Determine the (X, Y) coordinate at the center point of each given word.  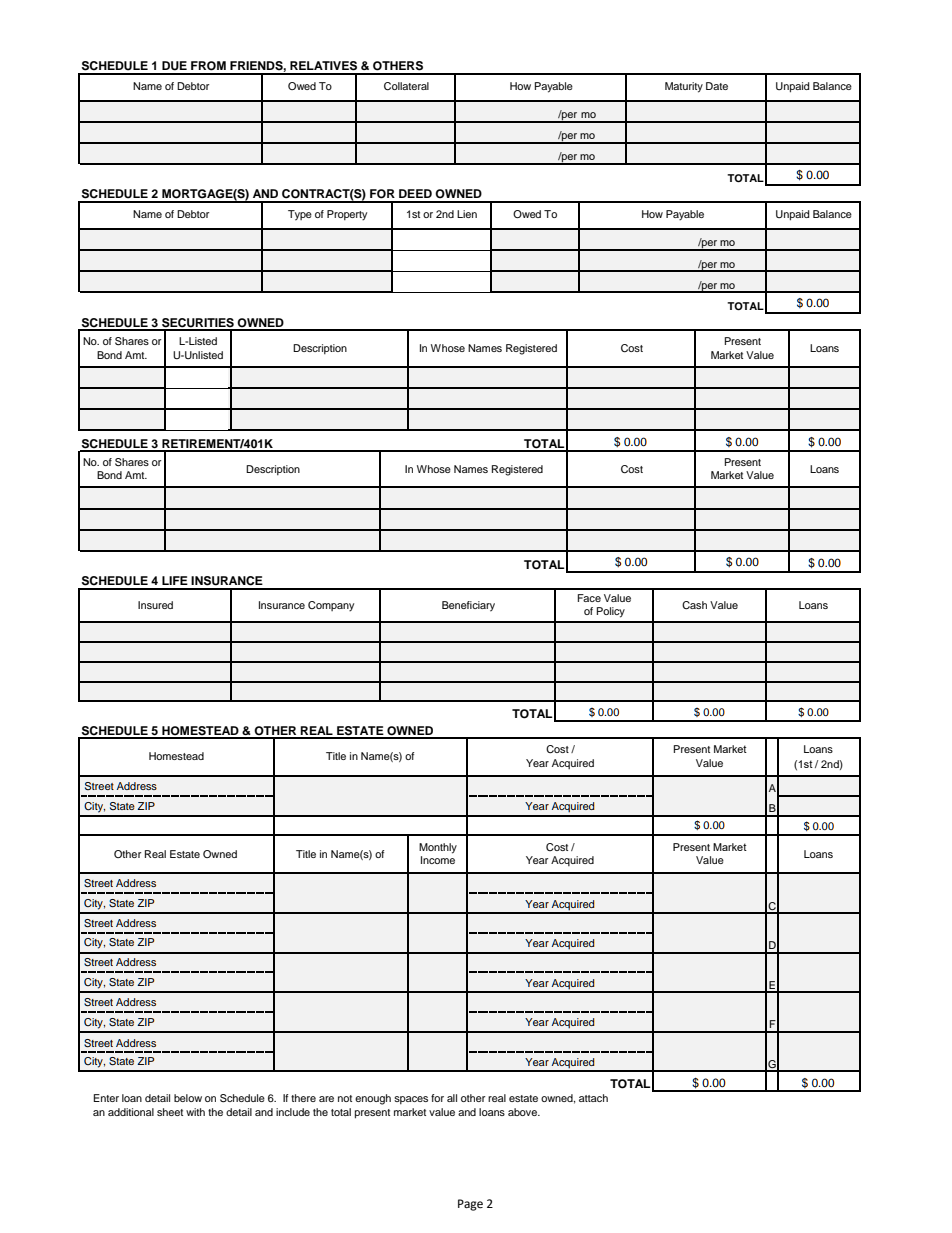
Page (470, 1205)
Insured (155, 605)
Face (589, 598)
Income (438, 860)
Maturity (684, 87)
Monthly (438, 848)
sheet (170, 1112)
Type (300, 215)
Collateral (406, 86)
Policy (611, 612)
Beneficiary (468, 606)
